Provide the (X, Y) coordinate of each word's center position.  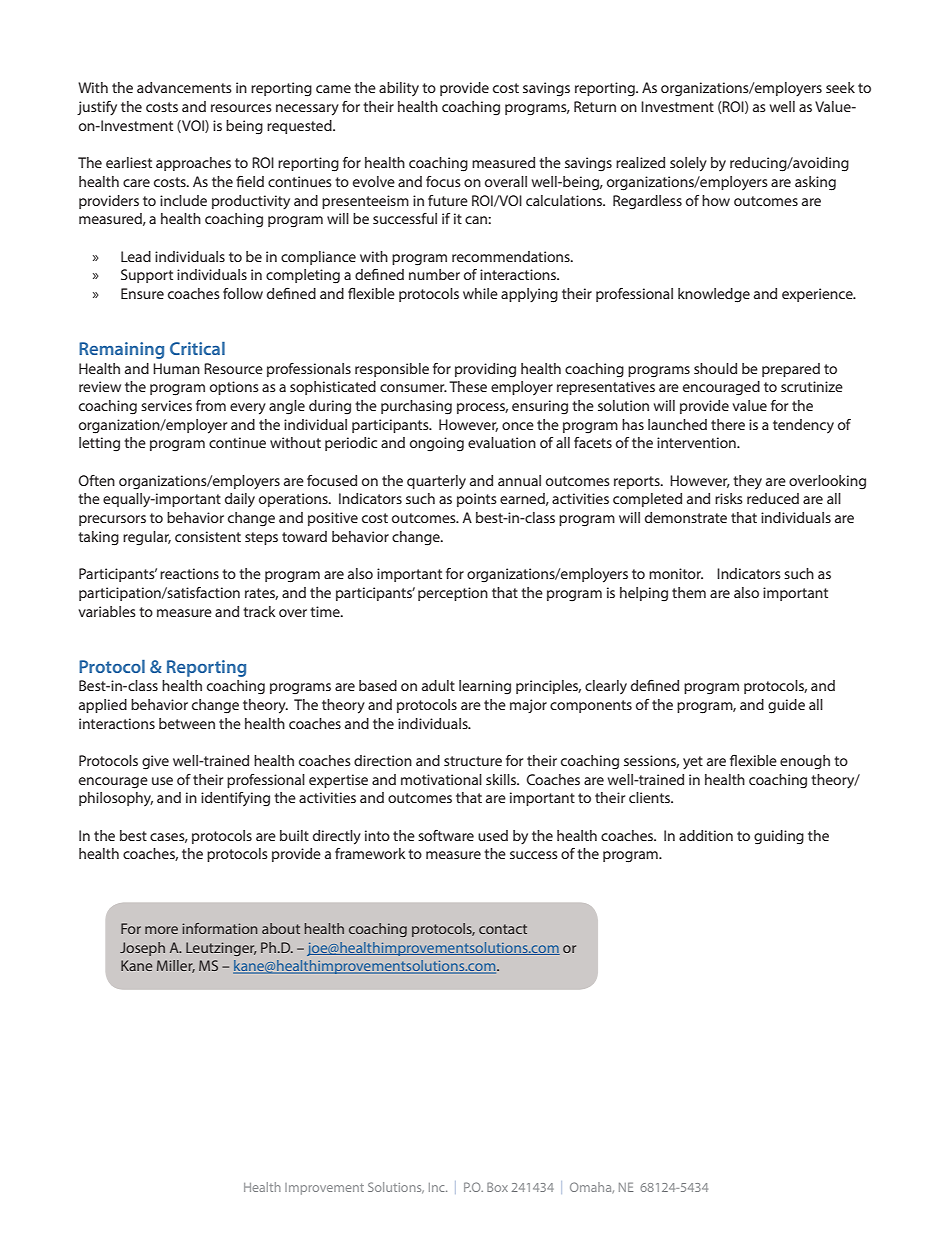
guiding (779, 837)
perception (453, 594)
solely (688, 164)
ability (399, 89)
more (161, 930)
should (715, 368)
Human (176, 368)
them (689, 592)
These (468, 386)
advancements (184, 87)
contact (503, 929)
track (259, 611)
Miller (176, 966)
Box (497, 1187)
